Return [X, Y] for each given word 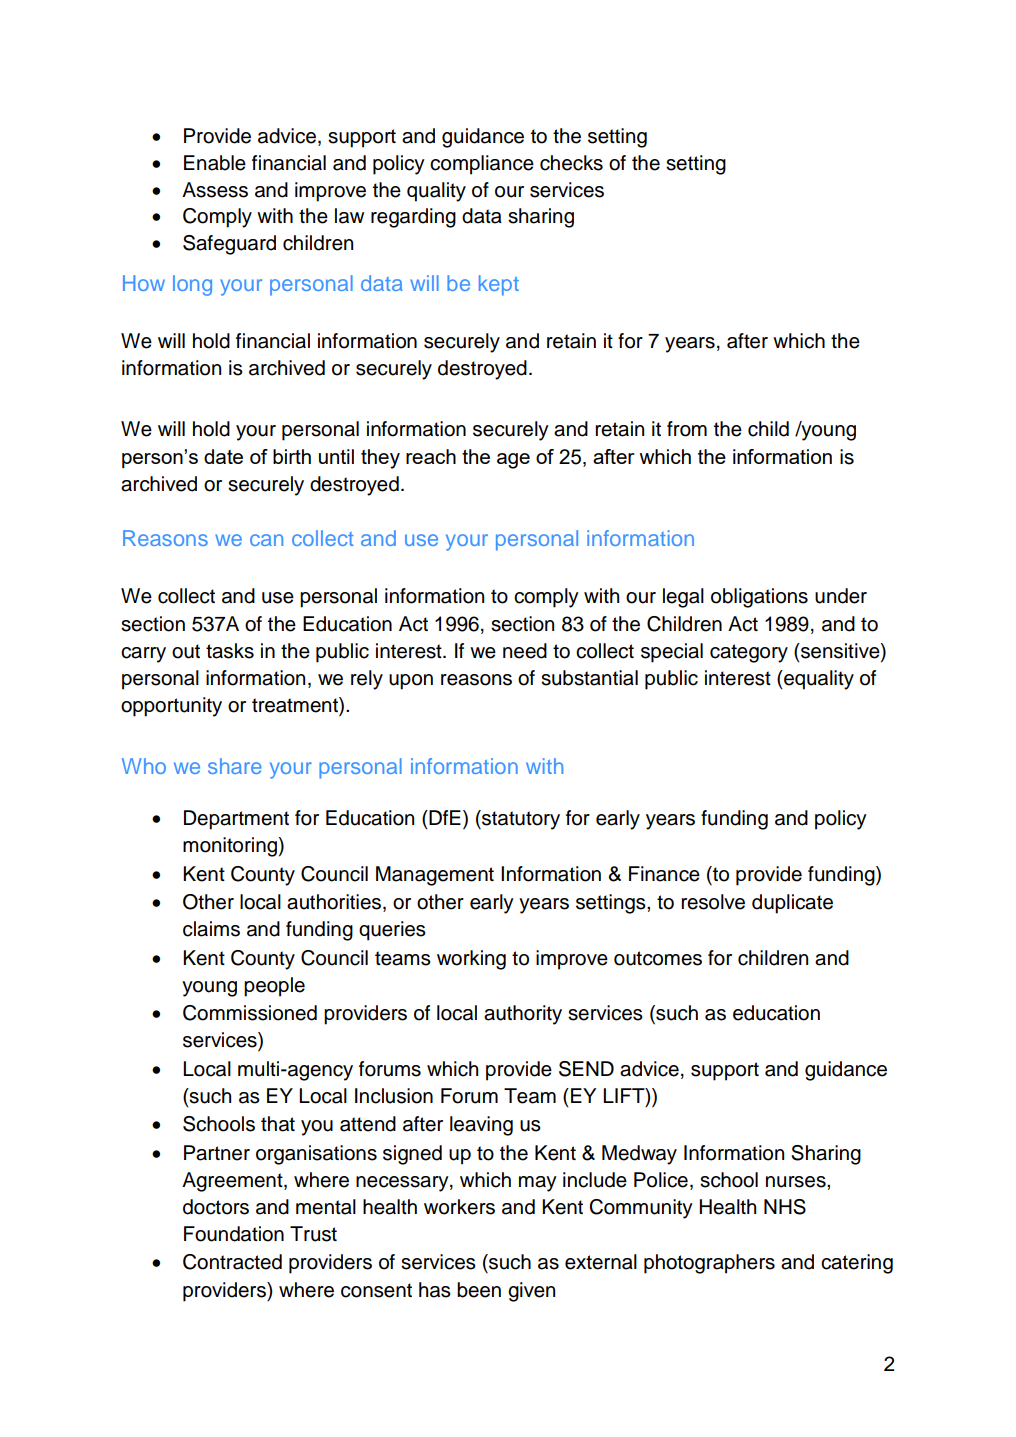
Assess [215, 190]
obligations [759, 598]
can [266, 540]
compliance [482, 165]
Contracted [232, 1262]
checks [571, 163]
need [525, 651]
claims [211, 929]
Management [435, 876]
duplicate [792, 904]
